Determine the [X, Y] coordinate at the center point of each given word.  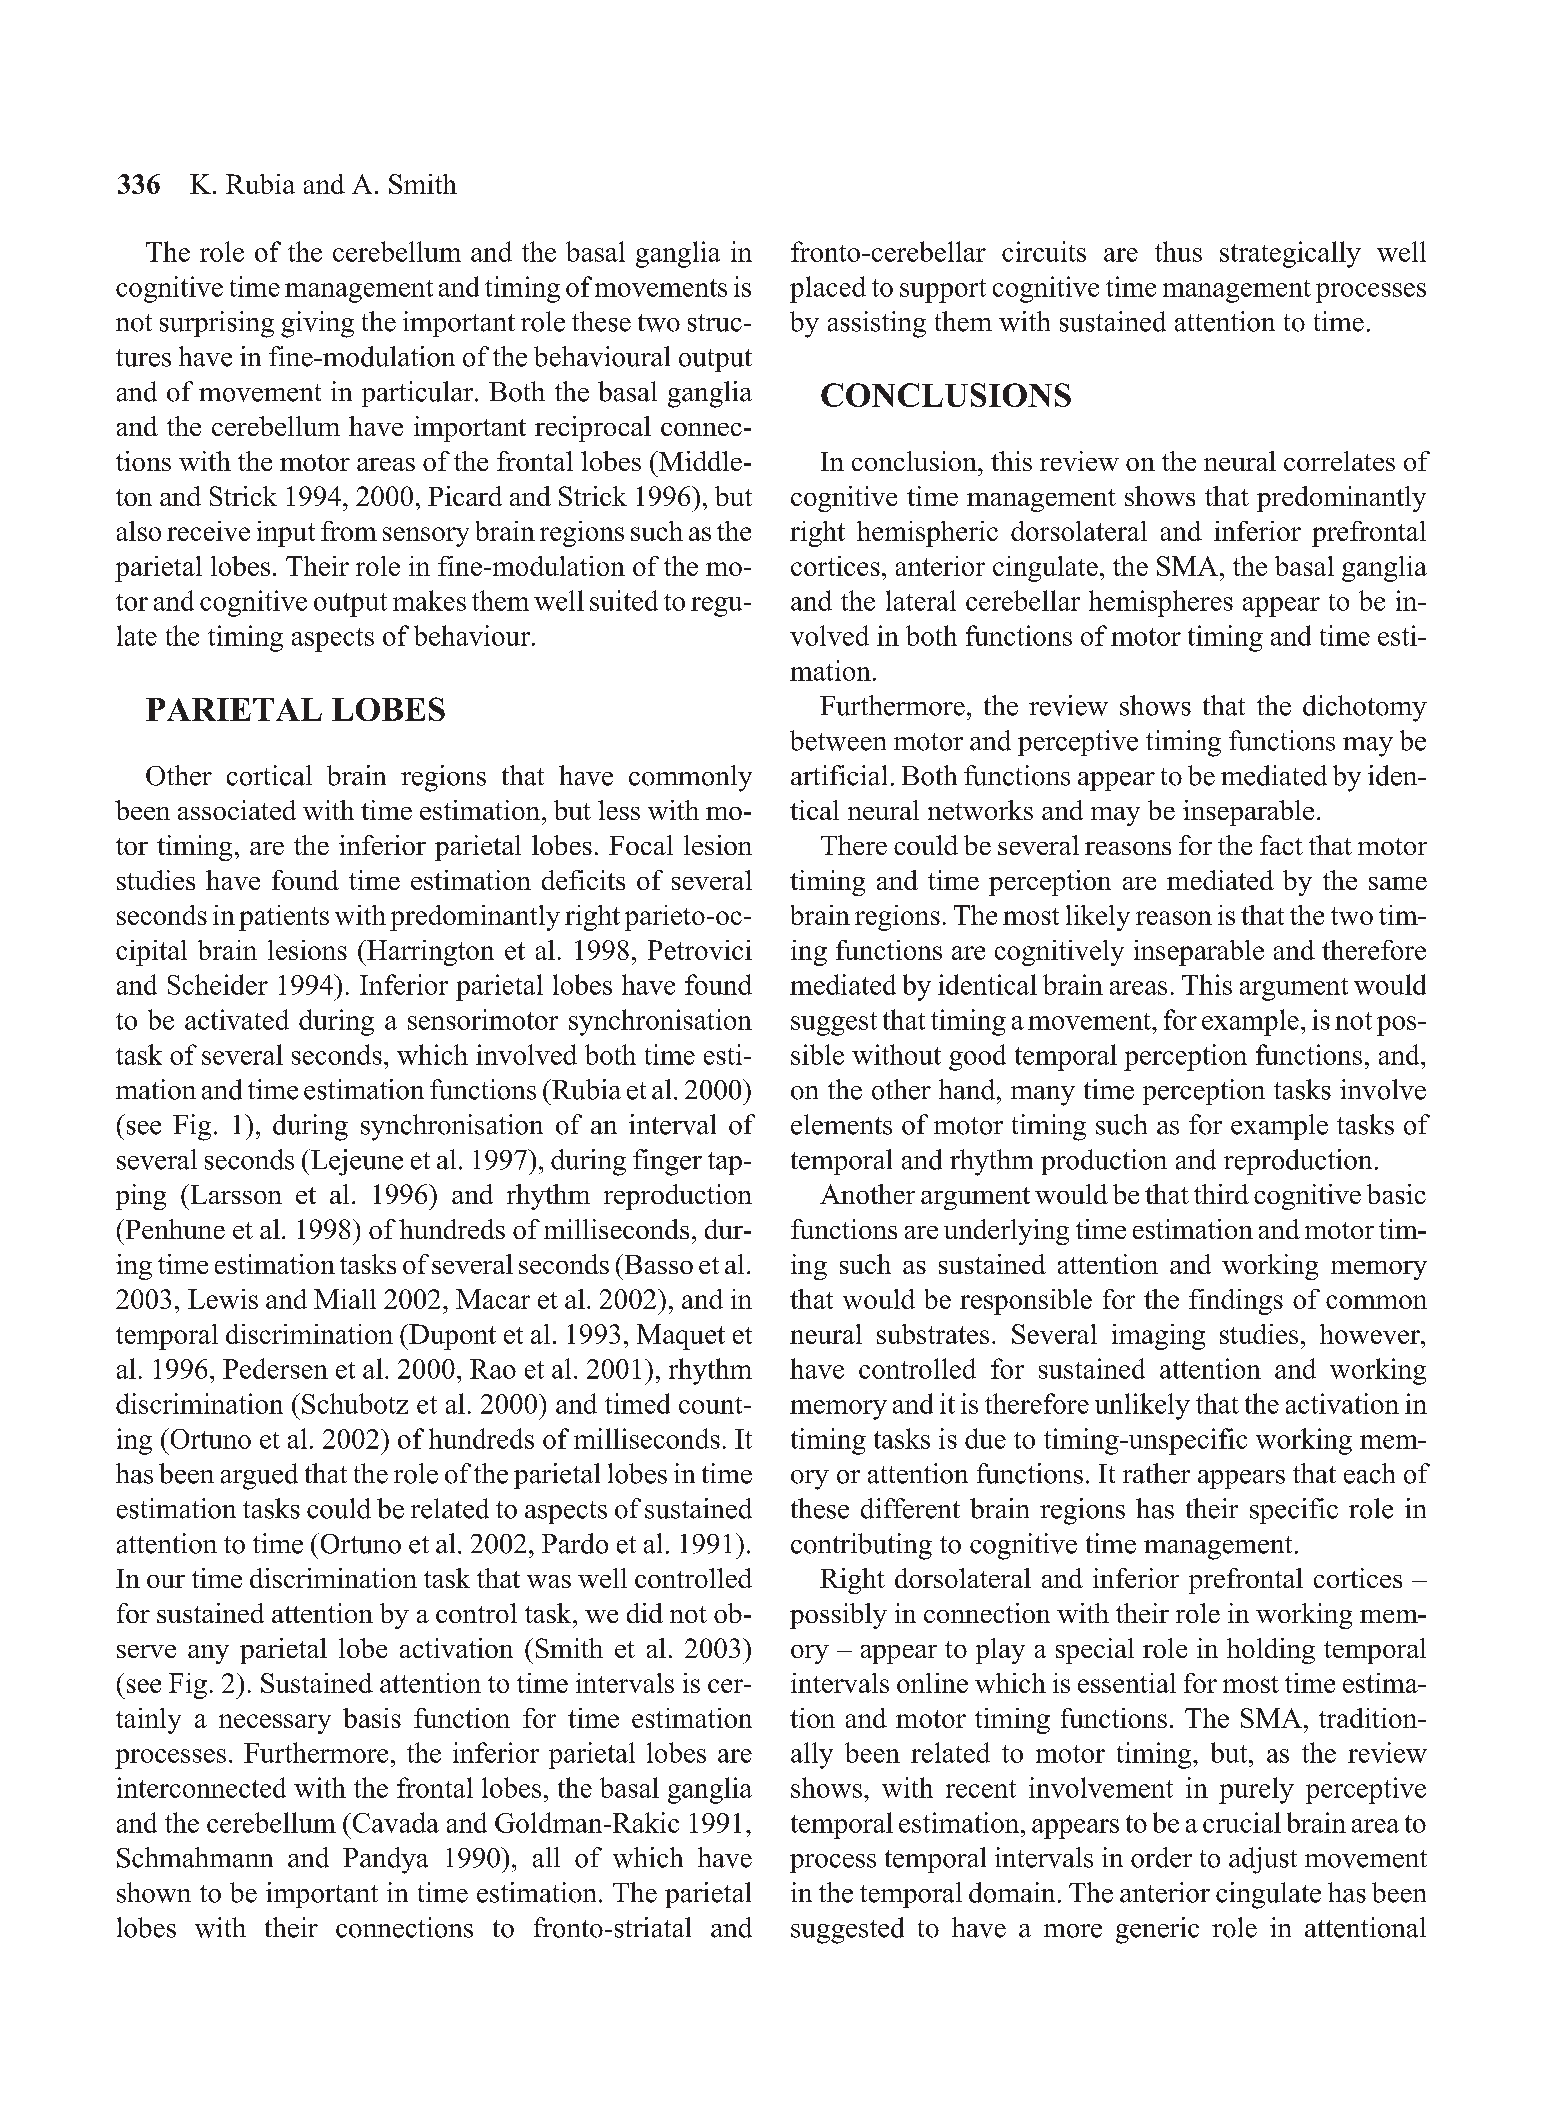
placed [828, 289]
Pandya [385, 1860]
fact [1281, 845]
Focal [641, 845]
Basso [657, 1264]
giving [317, 324]
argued [259, 1476]
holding [1271, 1651]
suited [624, 600]
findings [1236, 1302]
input [286, 534]
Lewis [223, 1299]
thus [1178, 251]
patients [284, 918]
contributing [861, 1546]
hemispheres [1161, 603]
